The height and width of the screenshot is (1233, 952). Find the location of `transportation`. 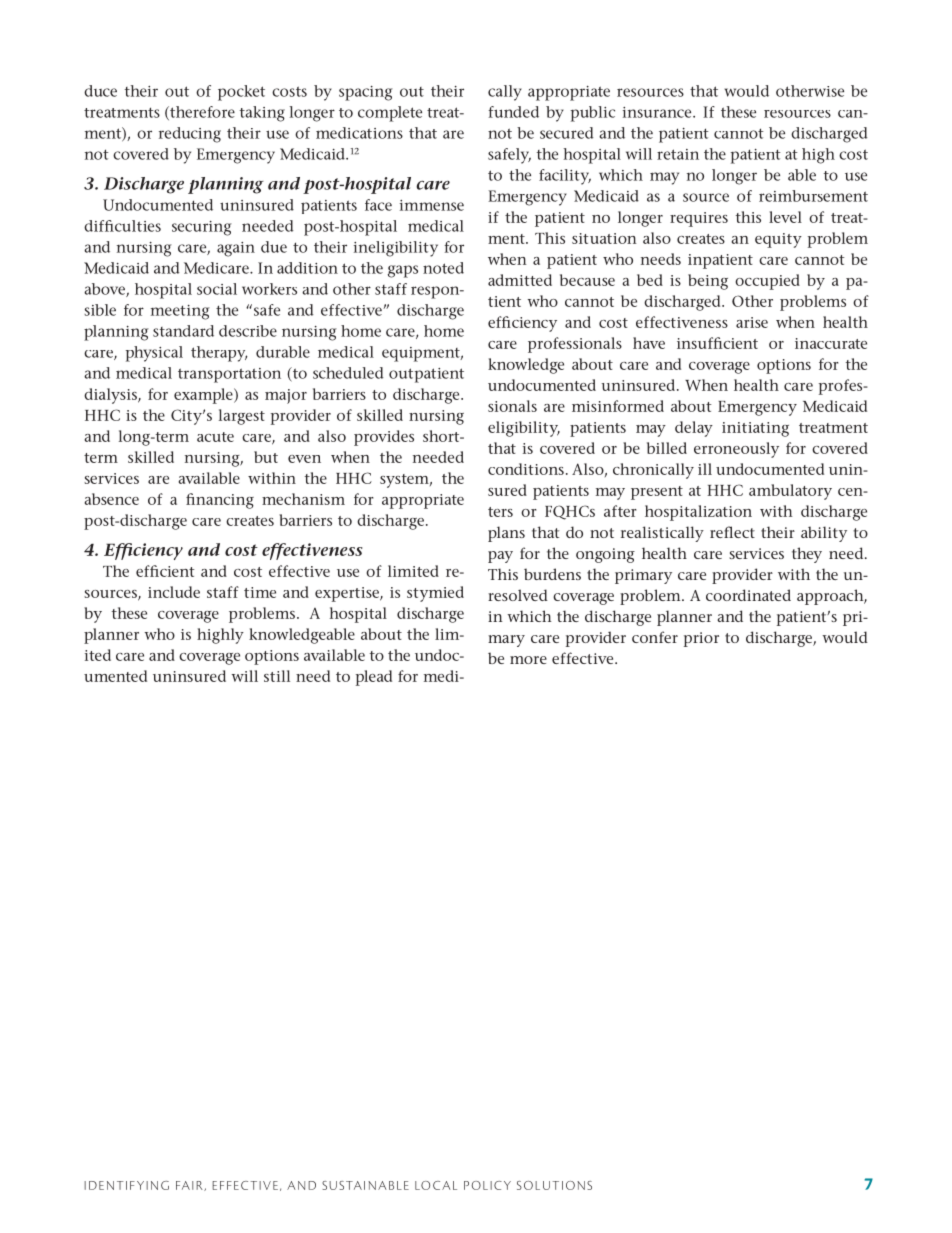

transportation is located at coordinates (229, 375).
